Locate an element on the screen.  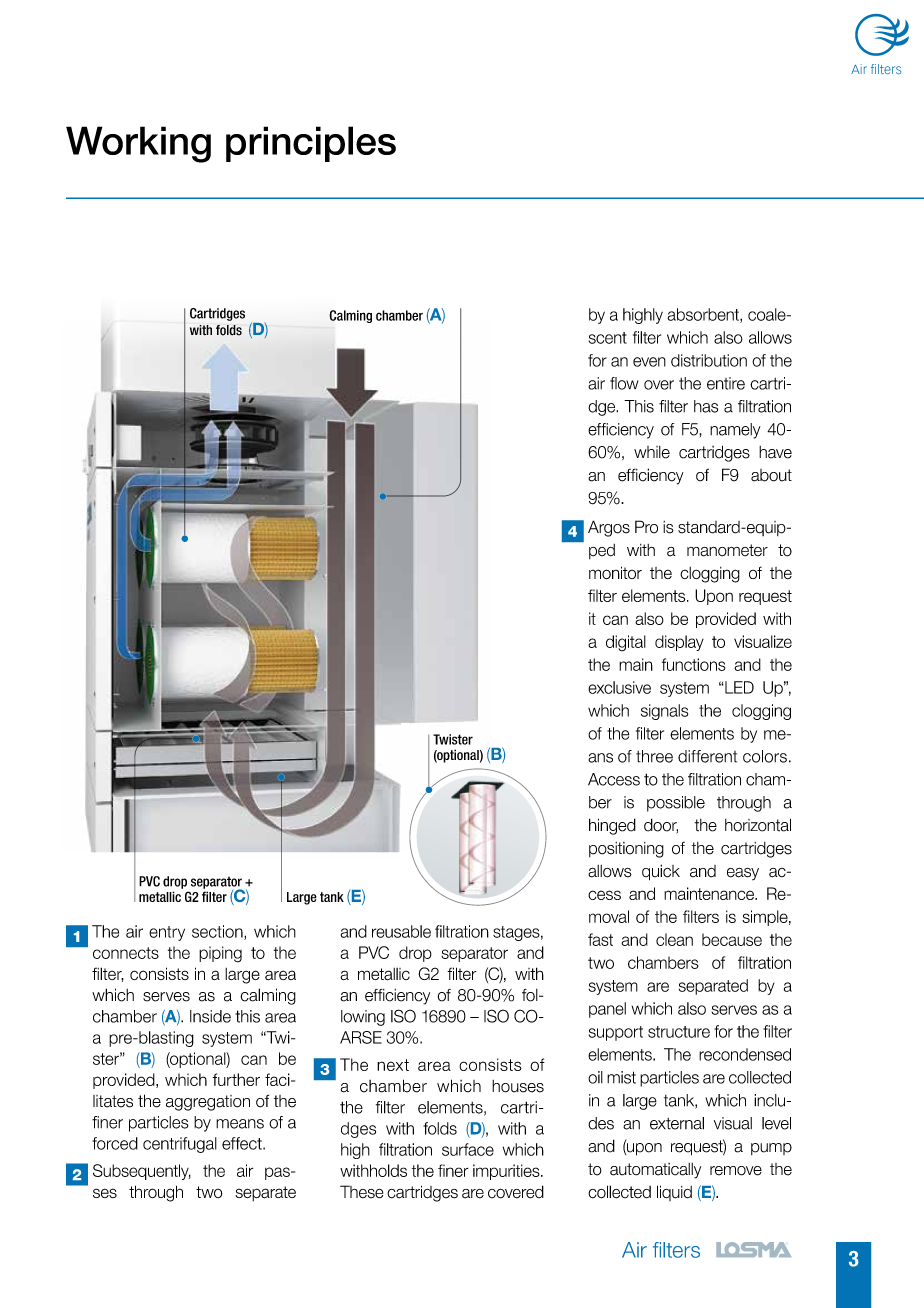
principles is located at coordinates (311, 144).
